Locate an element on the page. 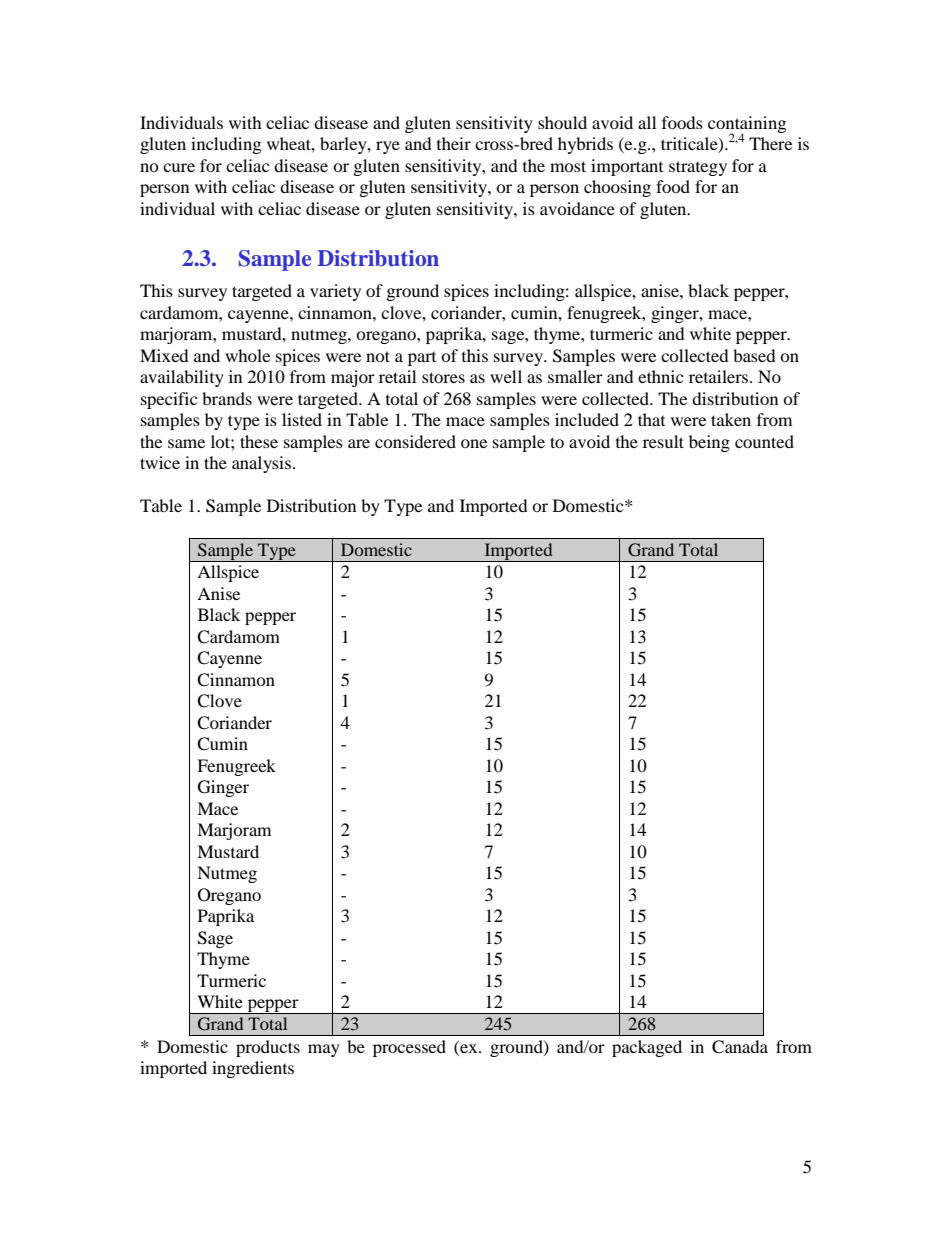  processed is located at coordinates (409, 1048).
